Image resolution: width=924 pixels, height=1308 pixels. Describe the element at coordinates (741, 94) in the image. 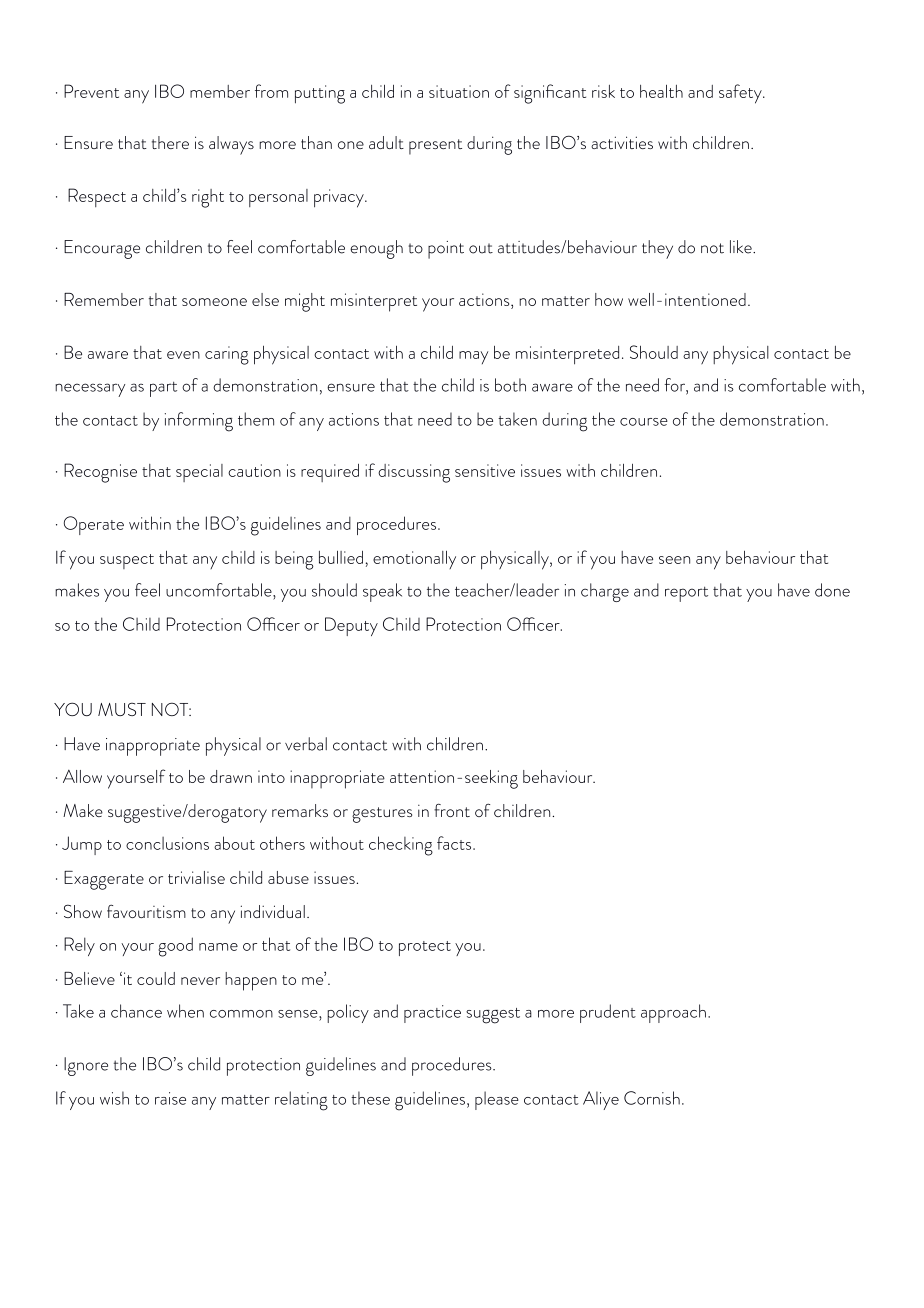

I see `safety` at that location.
